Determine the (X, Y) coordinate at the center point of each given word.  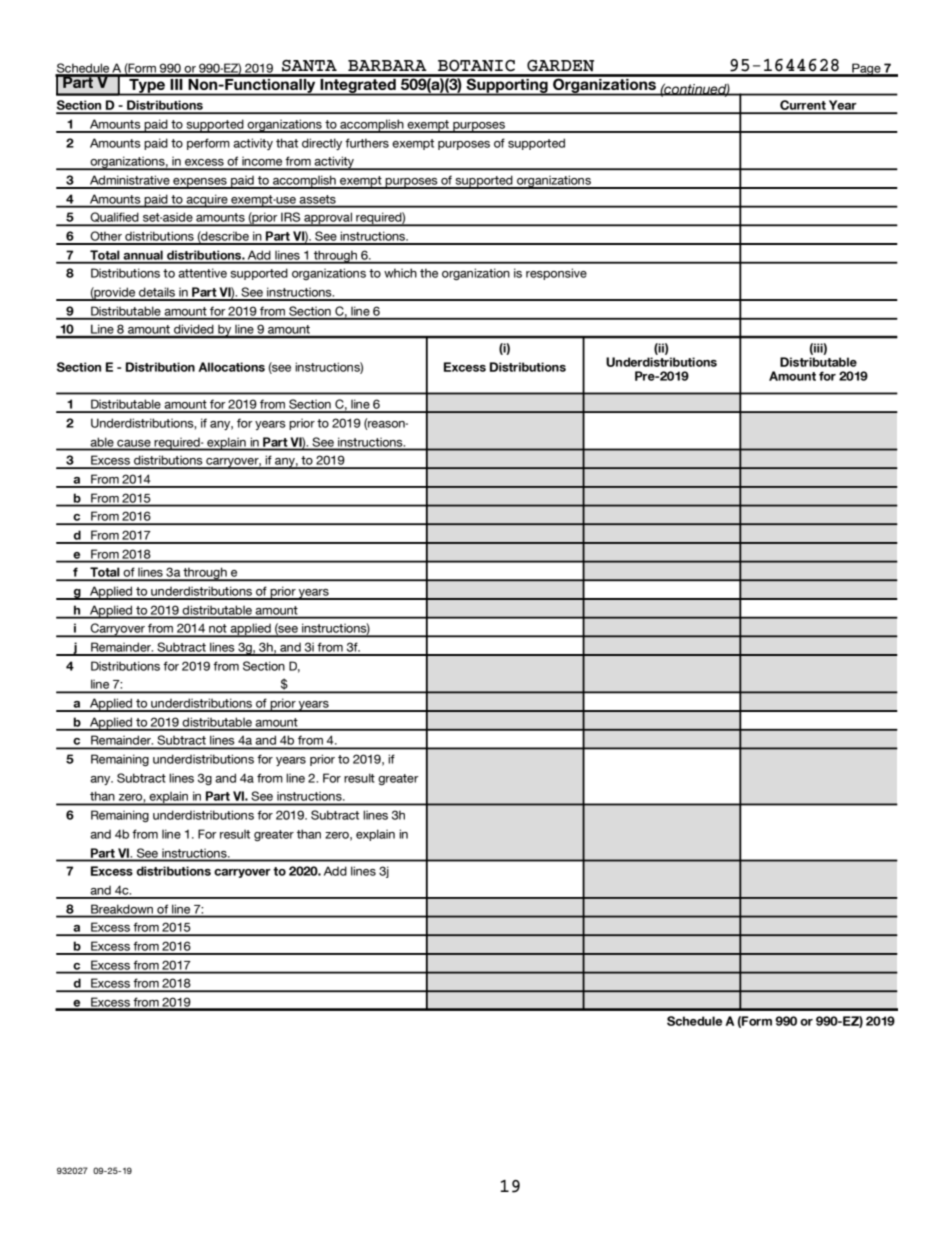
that (287, 143)
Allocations (231, 367)
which (400, 273)
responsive (556, 274)
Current (803, 106)
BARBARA (387, 65)
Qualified (114, 218)
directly (322, 144)
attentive (202, 273)
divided (194, 331)
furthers (367, 143)
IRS (291, 218)
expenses (200, 183)
